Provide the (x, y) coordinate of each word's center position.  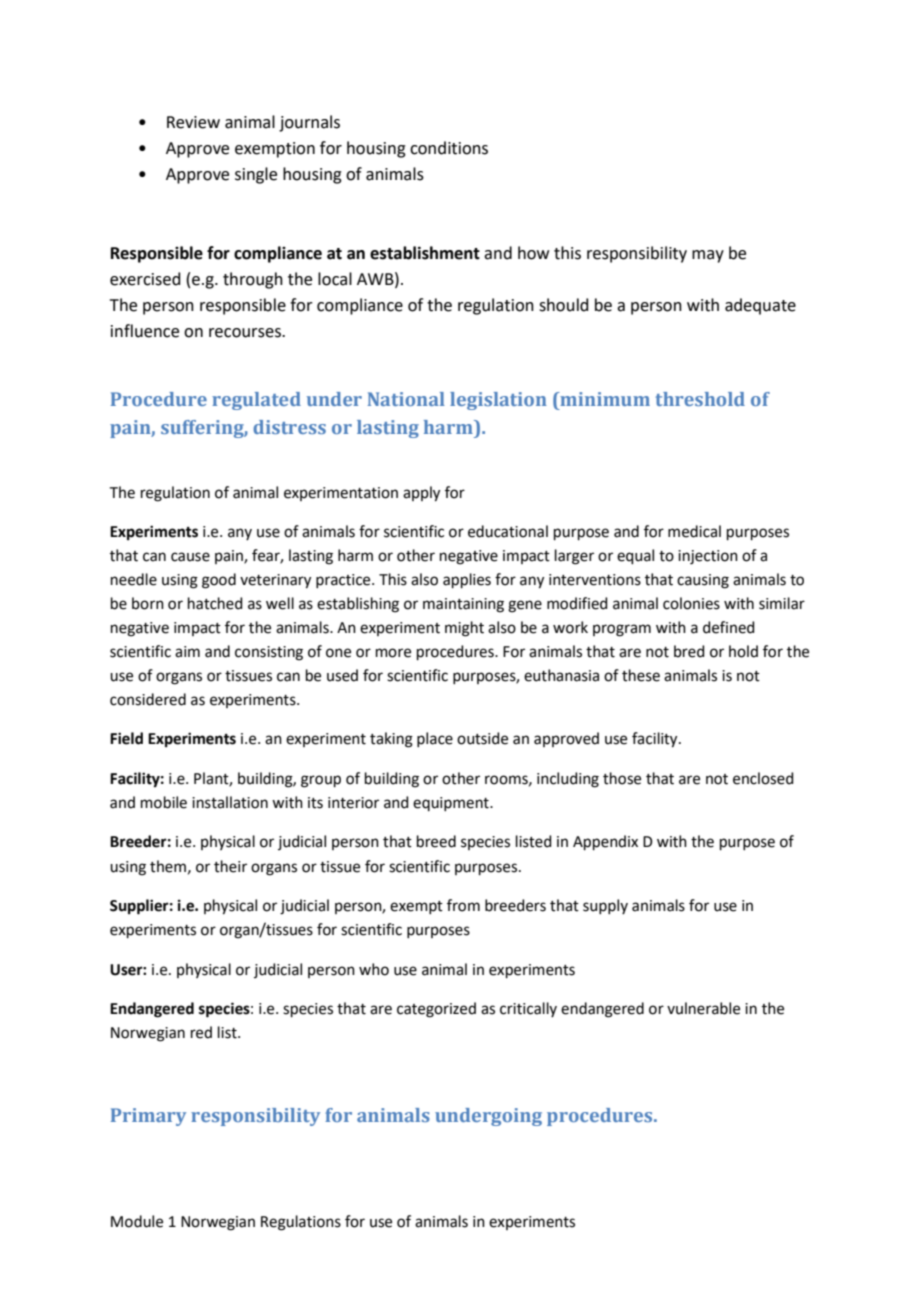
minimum (604, 399)
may (708, 256)
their (230, 866)
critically (528, 1009)
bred (689, 651)
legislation (498, 401)
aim (187, 652)
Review (193, 122)
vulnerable (703, 1008)
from (463, 905)
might (464, 629)
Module (137, 1221)
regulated (256, 401)
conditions (449, 148)
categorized (436, 1010)
